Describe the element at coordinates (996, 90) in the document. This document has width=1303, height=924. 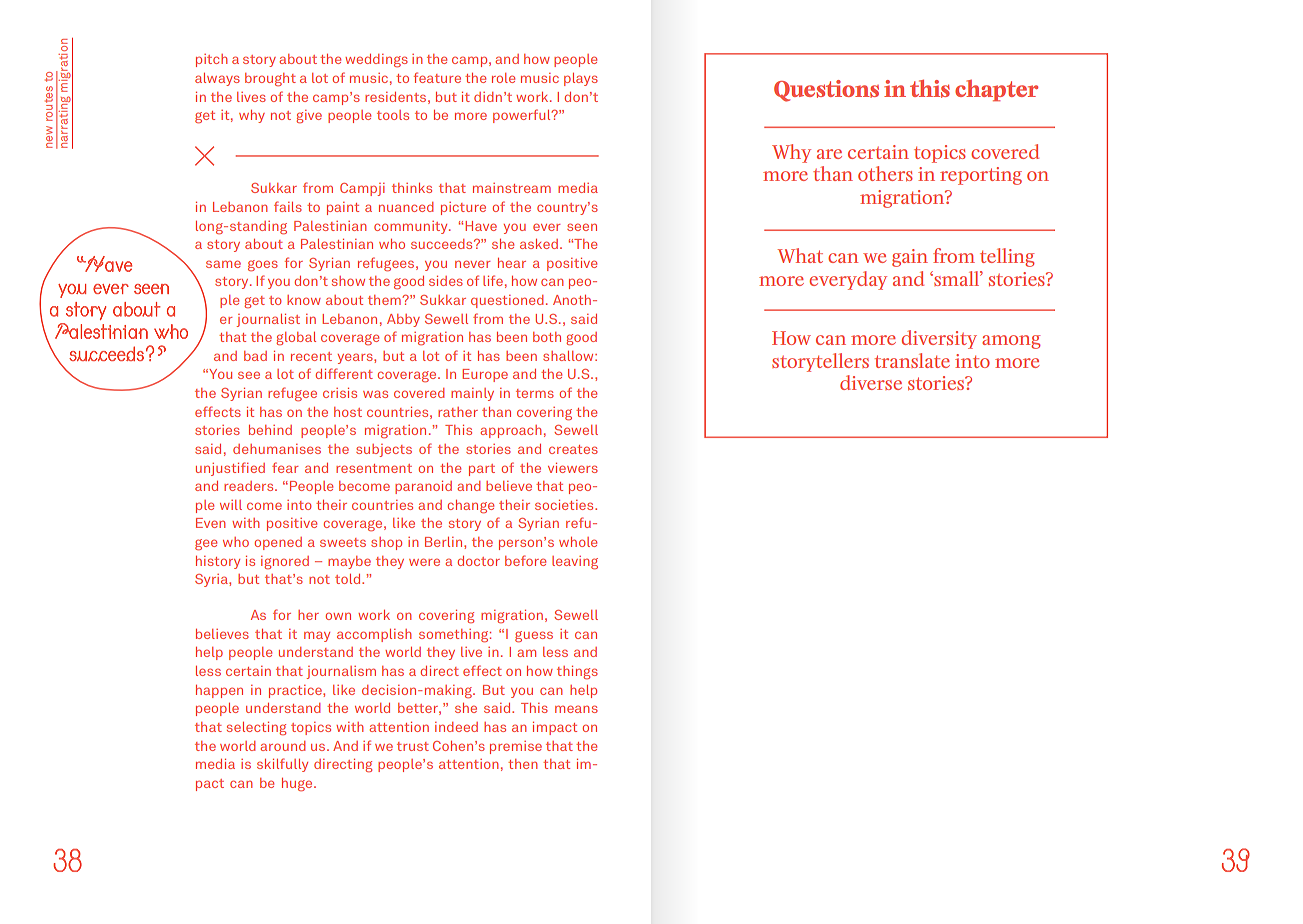
I see `chapter` at that location.
